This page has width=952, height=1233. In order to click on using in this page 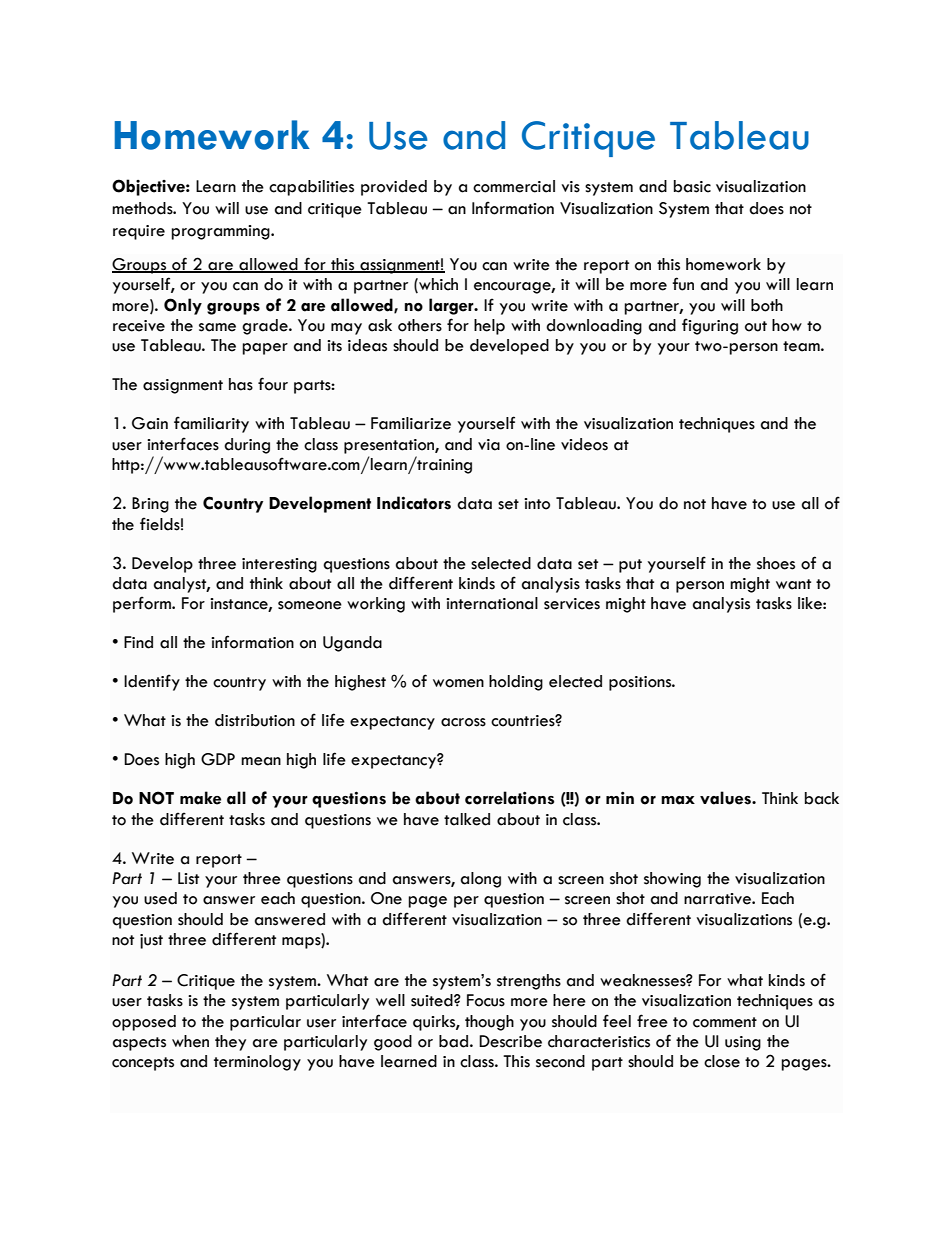, I will do `click(743, 1043)`.
